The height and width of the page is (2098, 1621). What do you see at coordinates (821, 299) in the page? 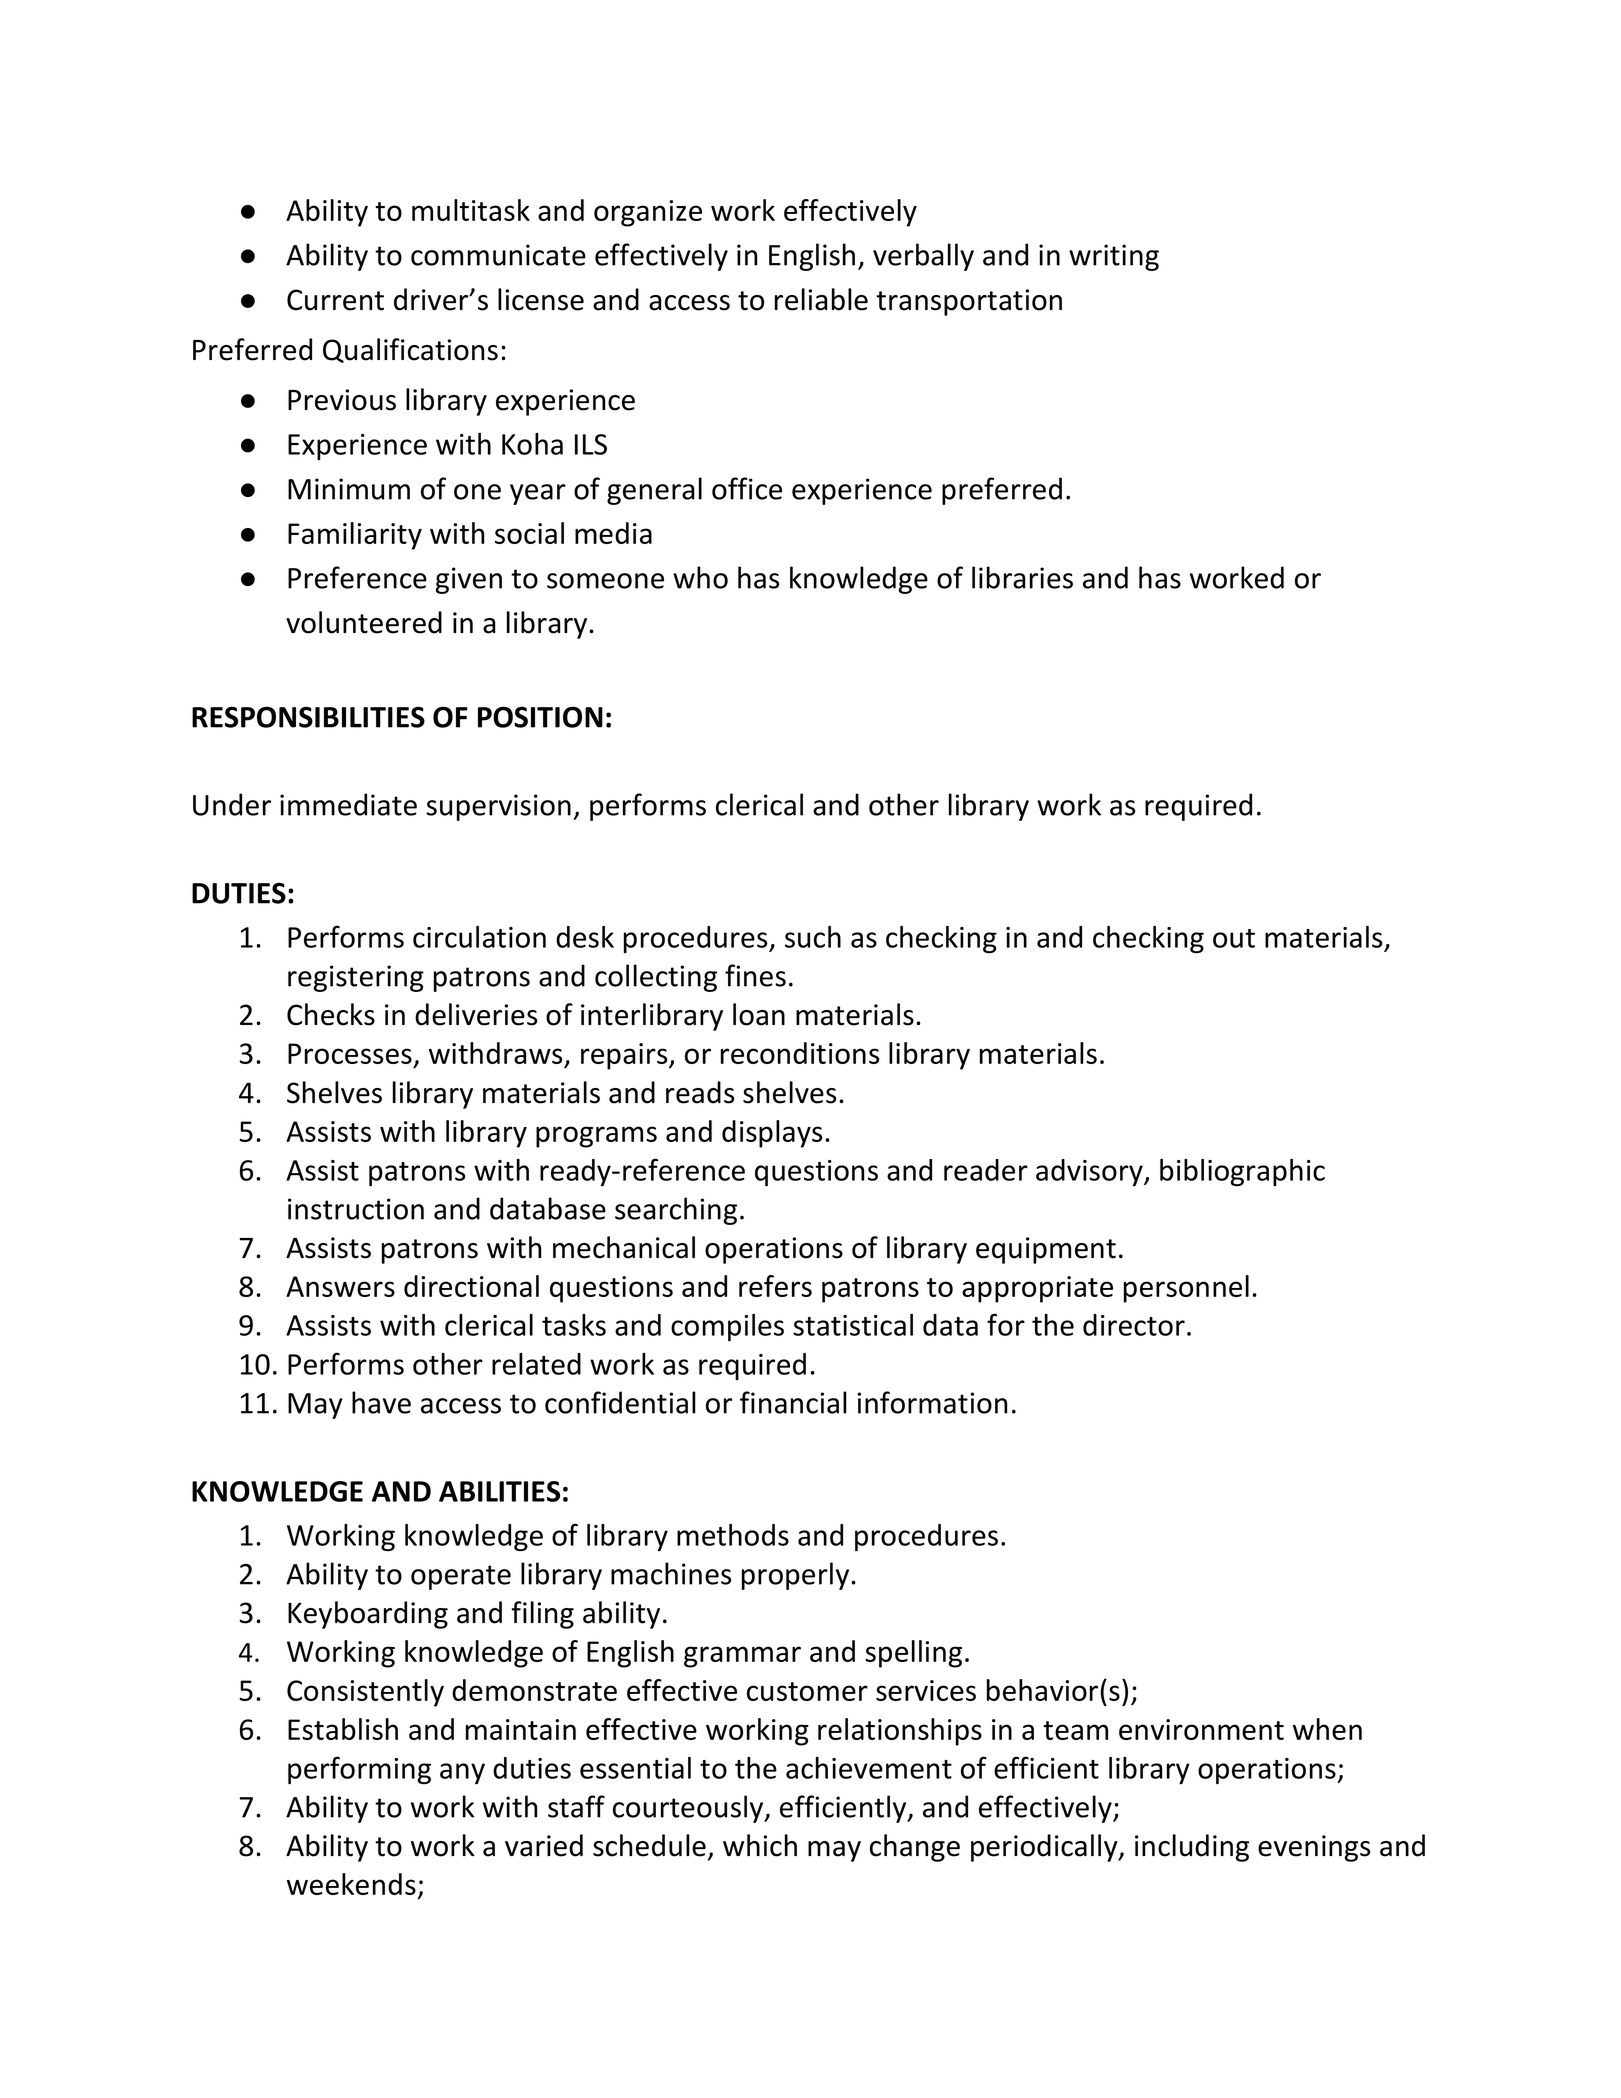
I see `reliable` at bounding box center [821, 299].
